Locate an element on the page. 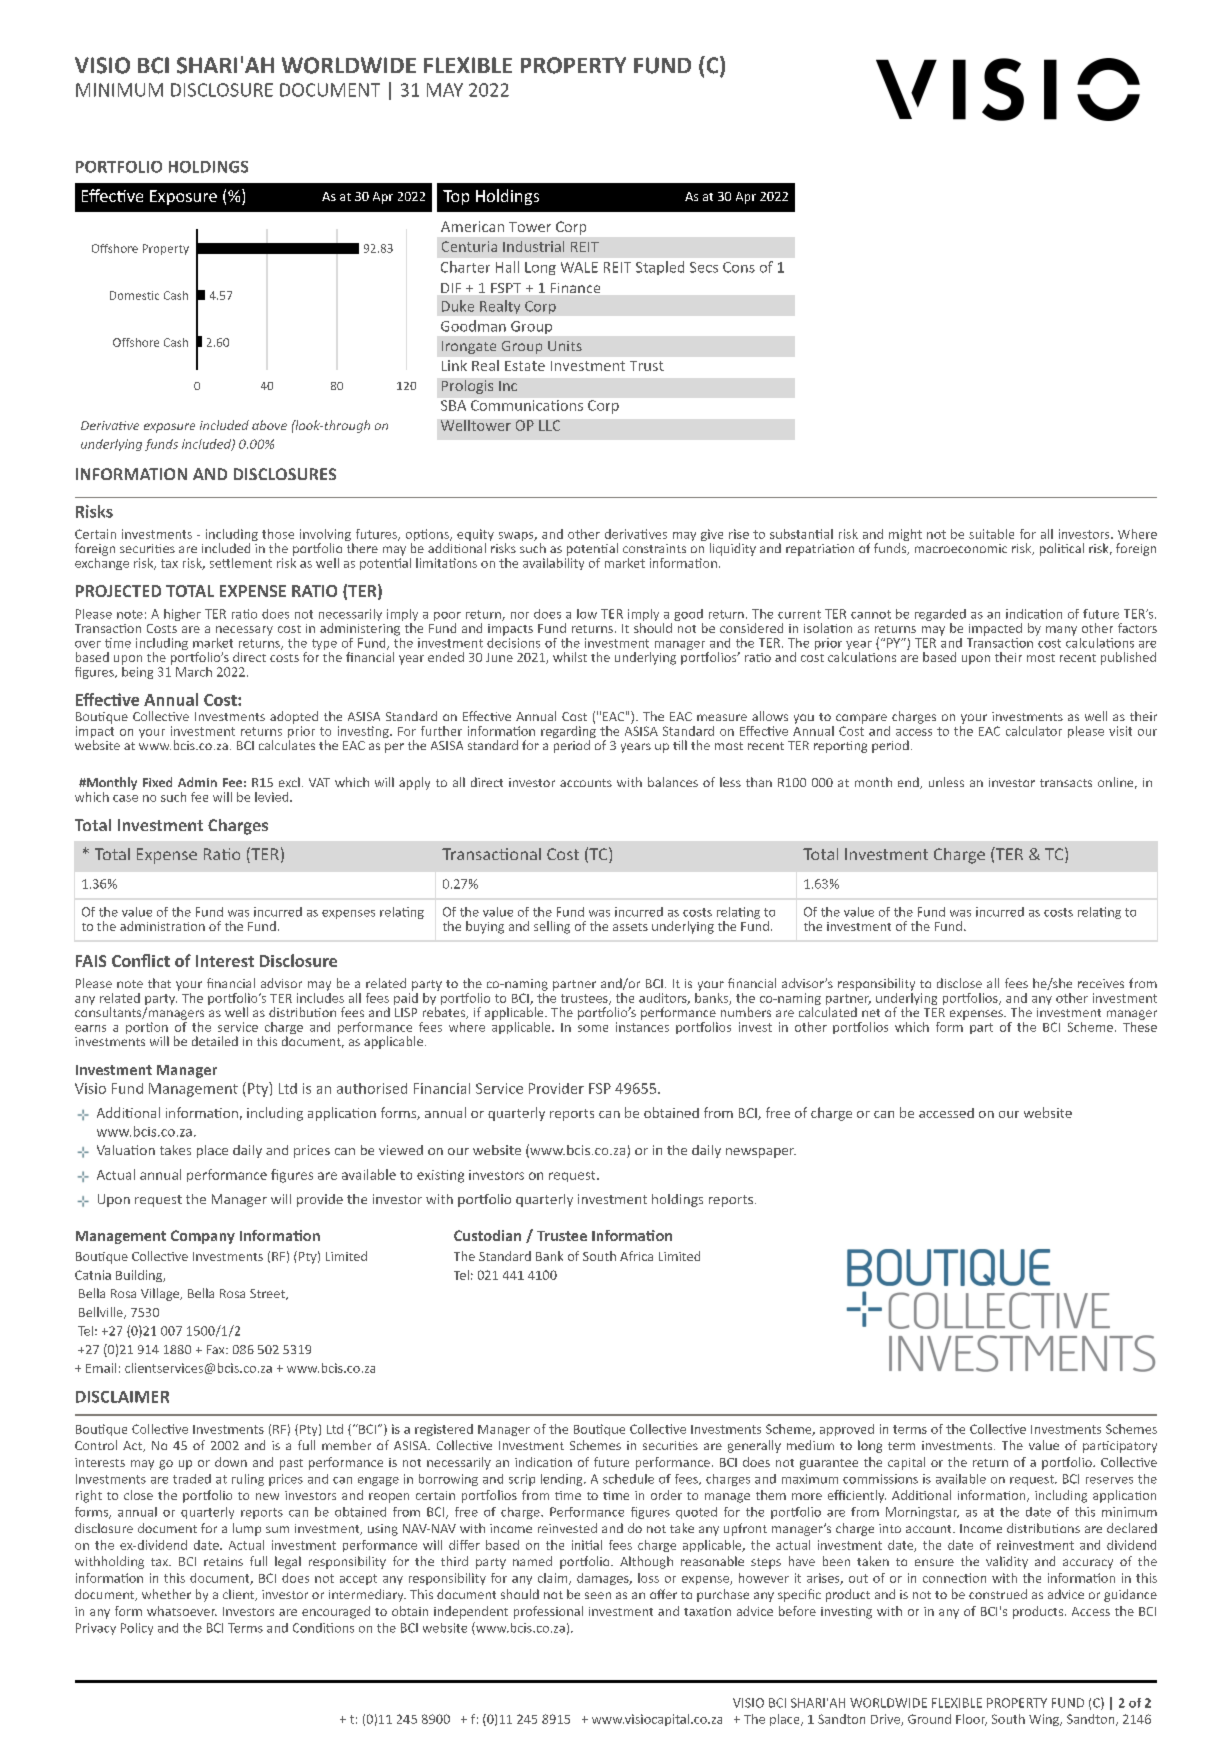 Image resolution: width=1232 pixels, height=1742 pixels. higher is located at coordinates (182, 615).
